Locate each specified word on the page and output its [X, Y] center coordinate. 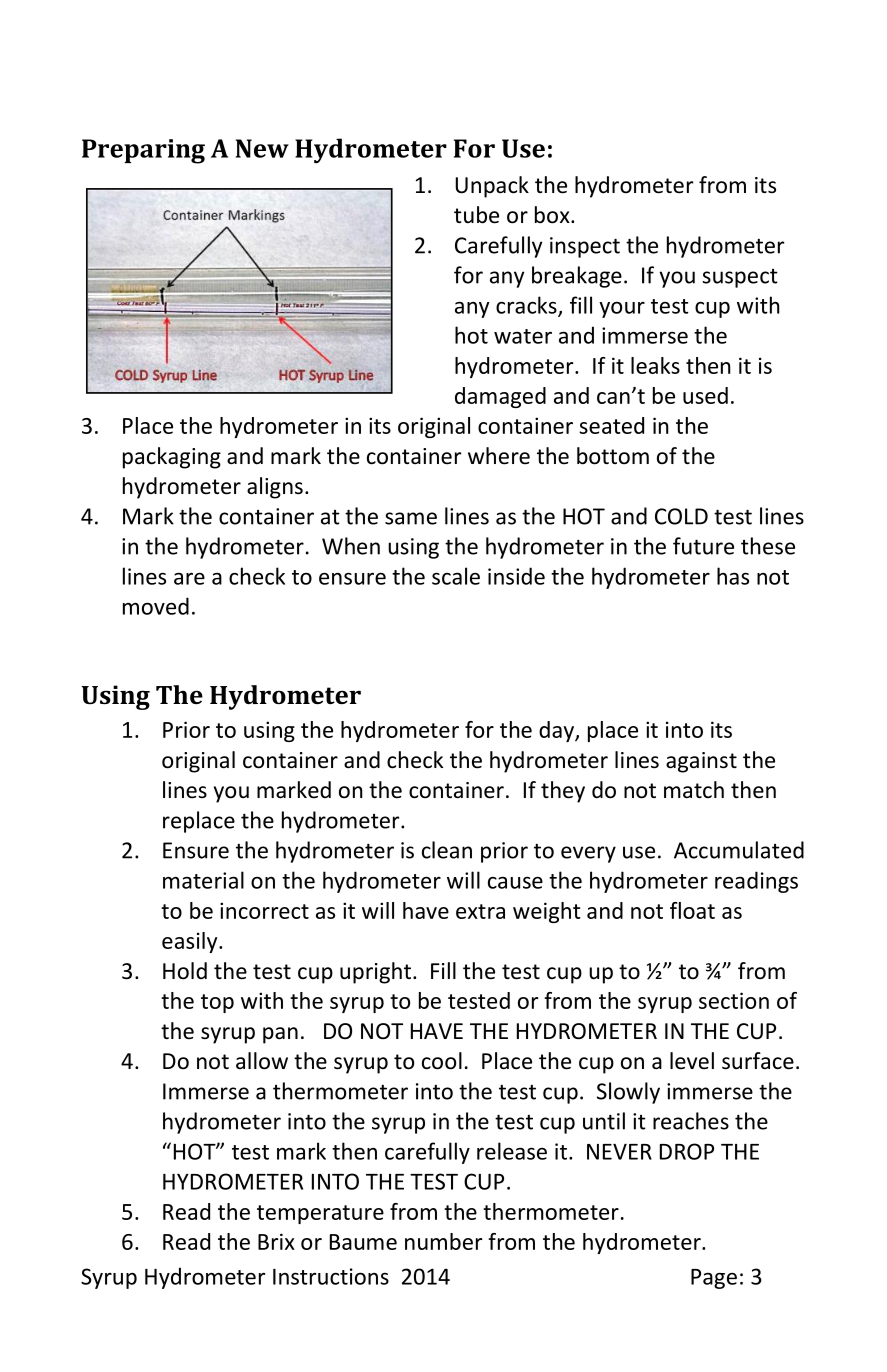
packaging [172, 458]
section [734, 1000]
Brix [276, 1241]
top [217, 1003]
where [499, 456]
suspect [740, 278]
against [701, 762]
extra [480, 911]
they [563, 792]
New [262, 148]
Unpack [492, 187]
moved [156, 606]
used [705, 395]
